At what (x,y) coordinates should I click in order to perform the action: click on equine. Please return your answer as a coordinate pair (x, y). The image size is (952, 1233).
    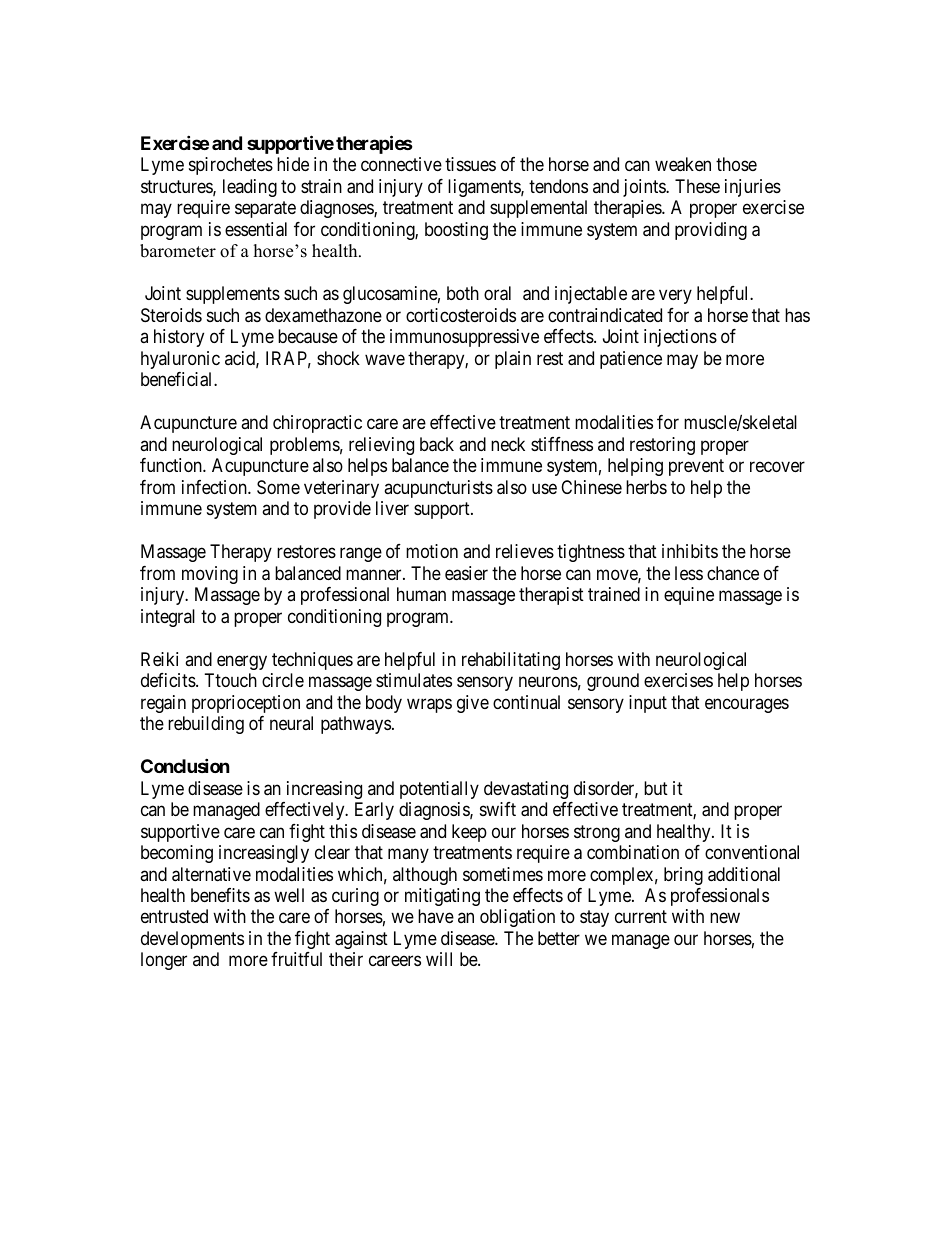
    Looking at the image, I should click on (689, 596).
